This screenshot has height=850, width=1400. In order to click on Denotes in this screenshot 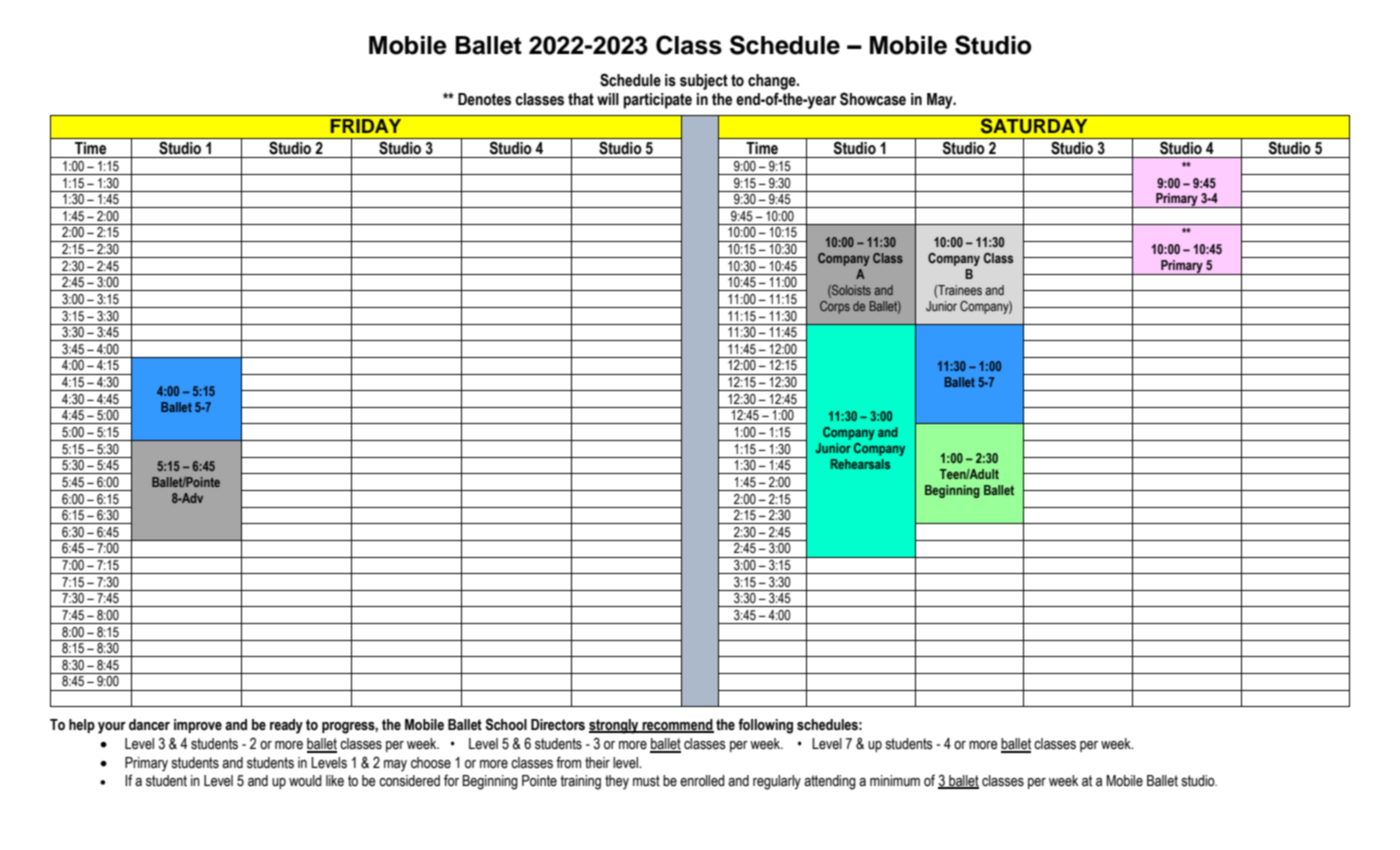, I will do `click(484, 99)`.
